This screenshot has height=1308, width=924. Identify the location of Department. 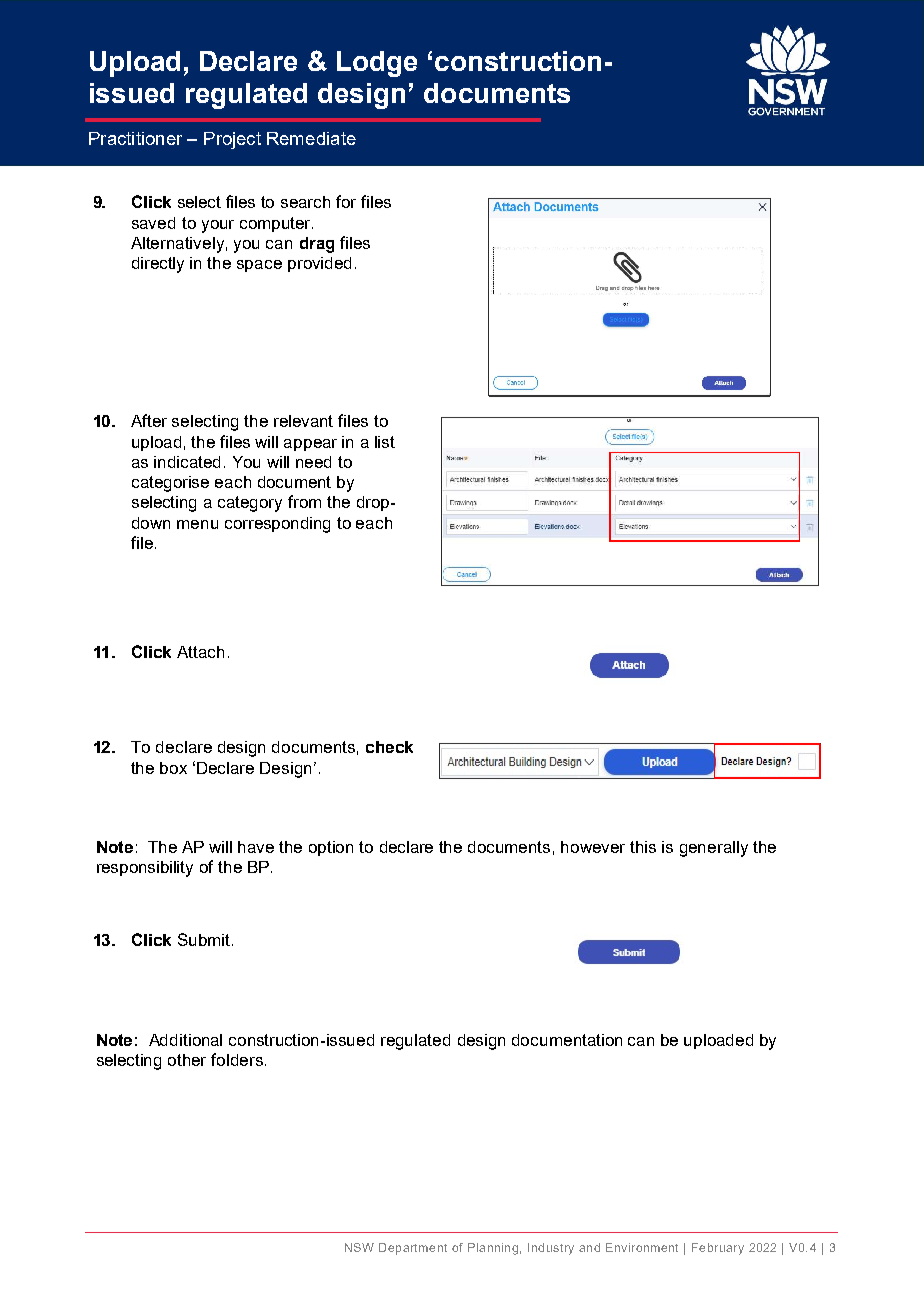
(413, 1249).
